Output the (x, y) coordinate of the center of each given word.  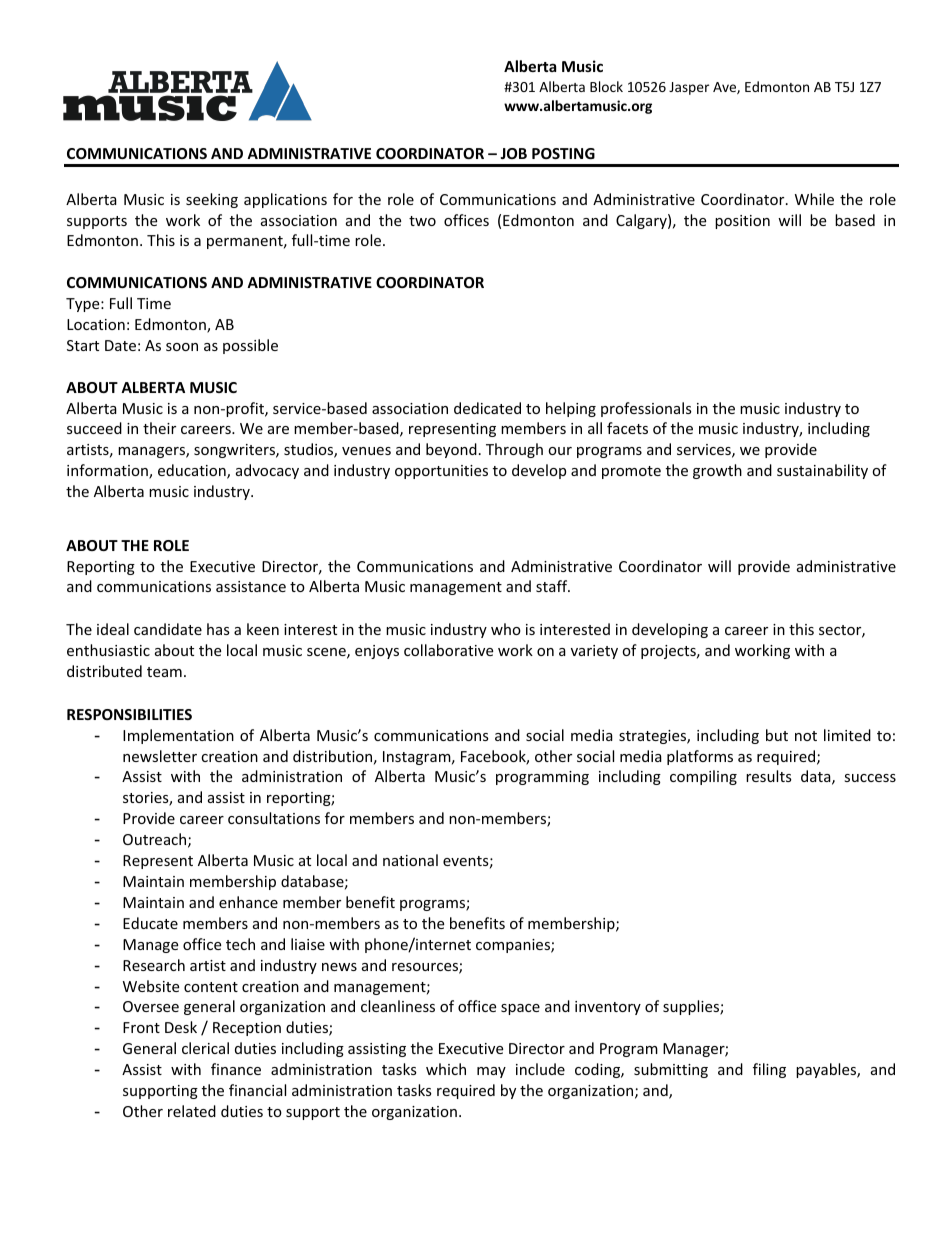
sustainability (822, 471)
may (491, 1072)
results (769, 776)
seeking (212, 200)
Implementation (178, 736)
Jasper (689, 88)
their (159, 428)
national (410, 860)
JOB (513, 153)
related (192, 1111)
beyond (451, 450)
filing (769, 1070)
